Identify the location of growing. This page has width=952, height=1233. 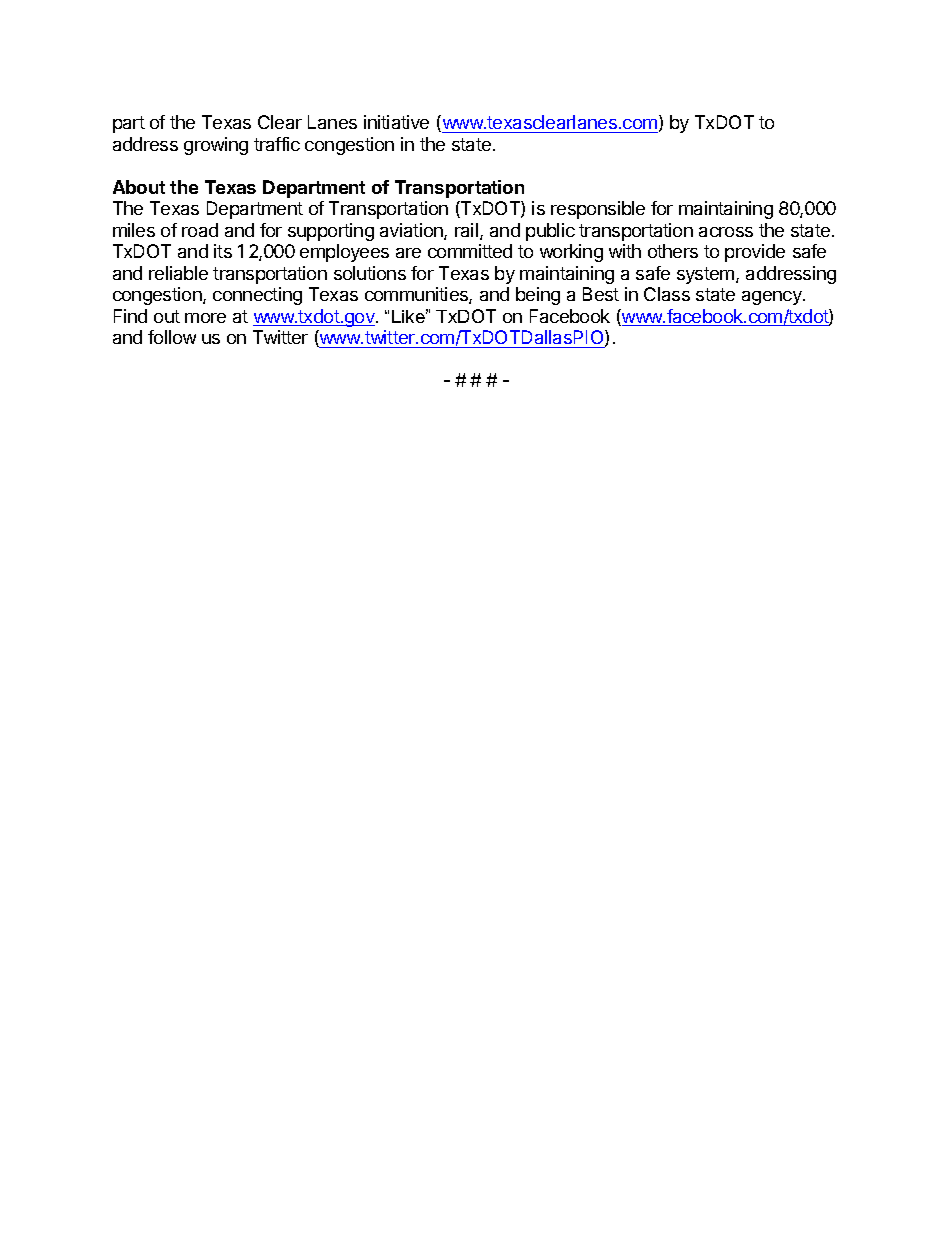
(216, 146).
